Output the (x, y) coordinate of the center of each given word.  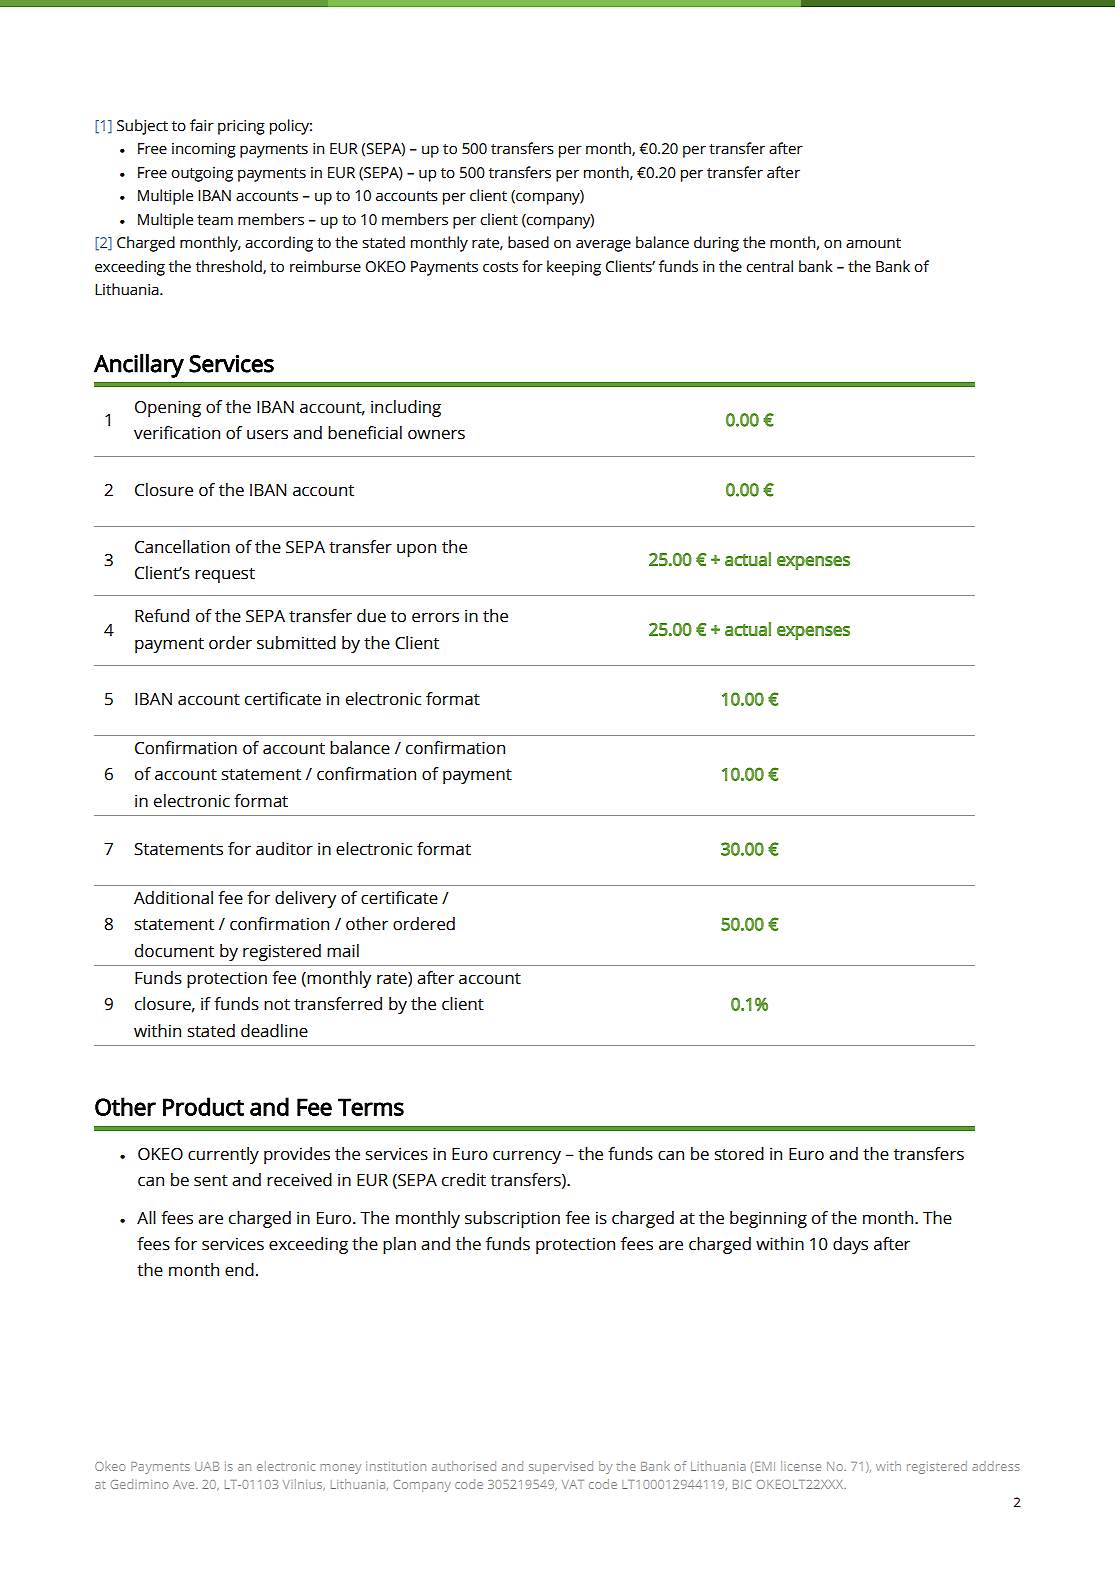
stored (739, 1154)
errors (435, 617)
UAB (207, 1466)
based (528, 242)
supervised (561, 1467)
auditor (284, 849)
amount (873, 243)
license (801, 1466)
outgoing (202, 174)
